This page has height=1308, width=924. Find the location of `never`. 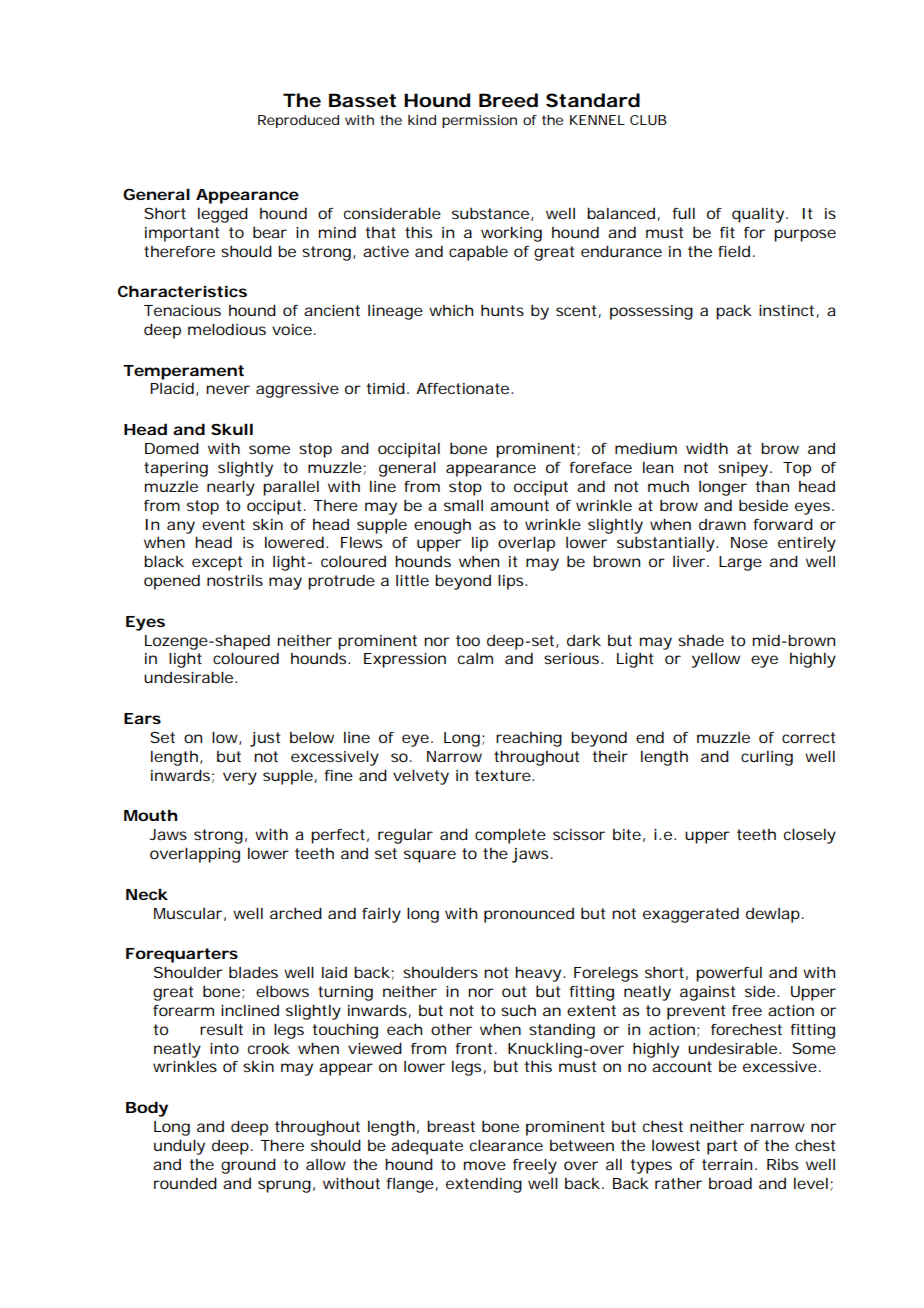

never is located at coordinates (228, 389).
